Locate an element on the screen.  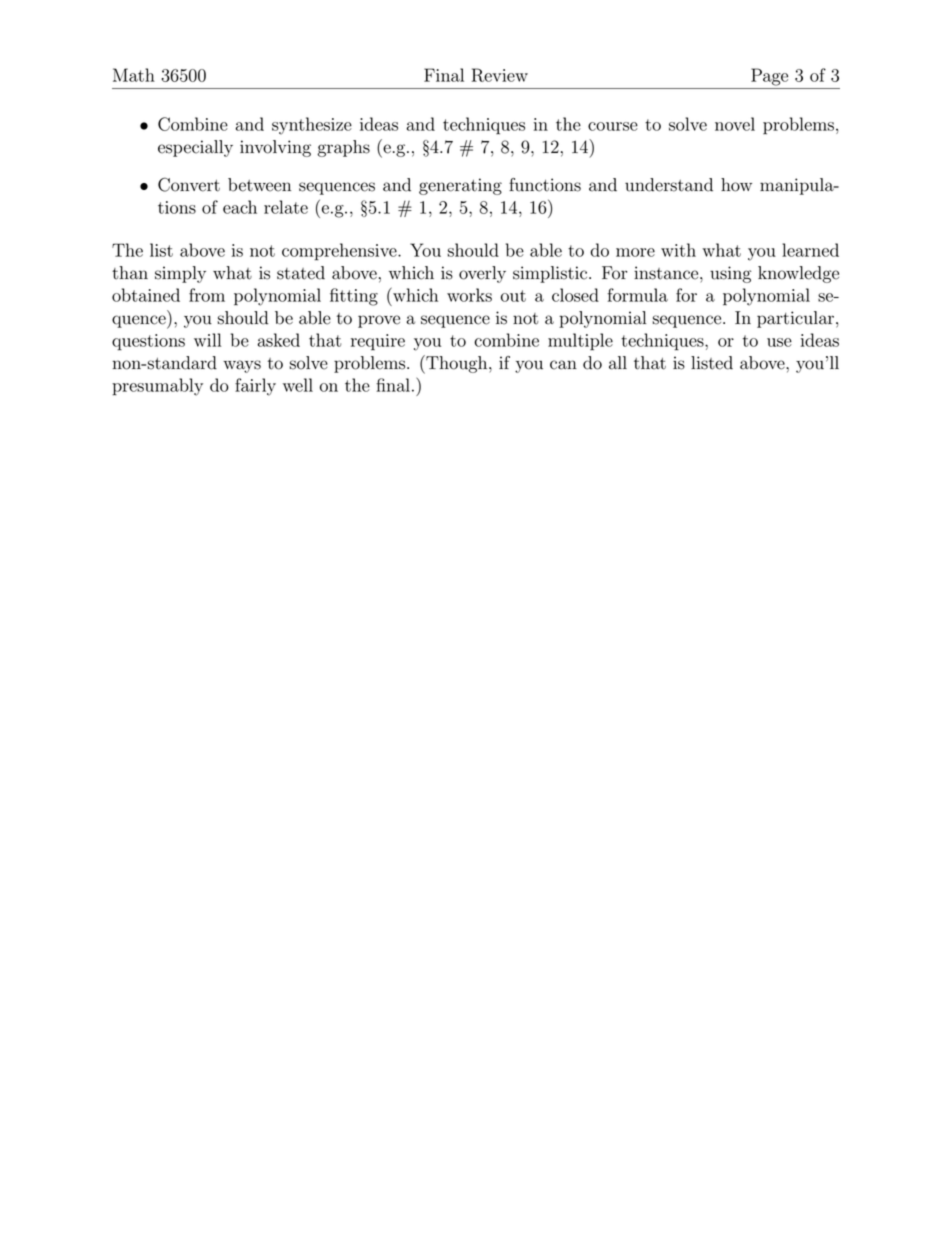
Review is located at coordinates (500, 75).
